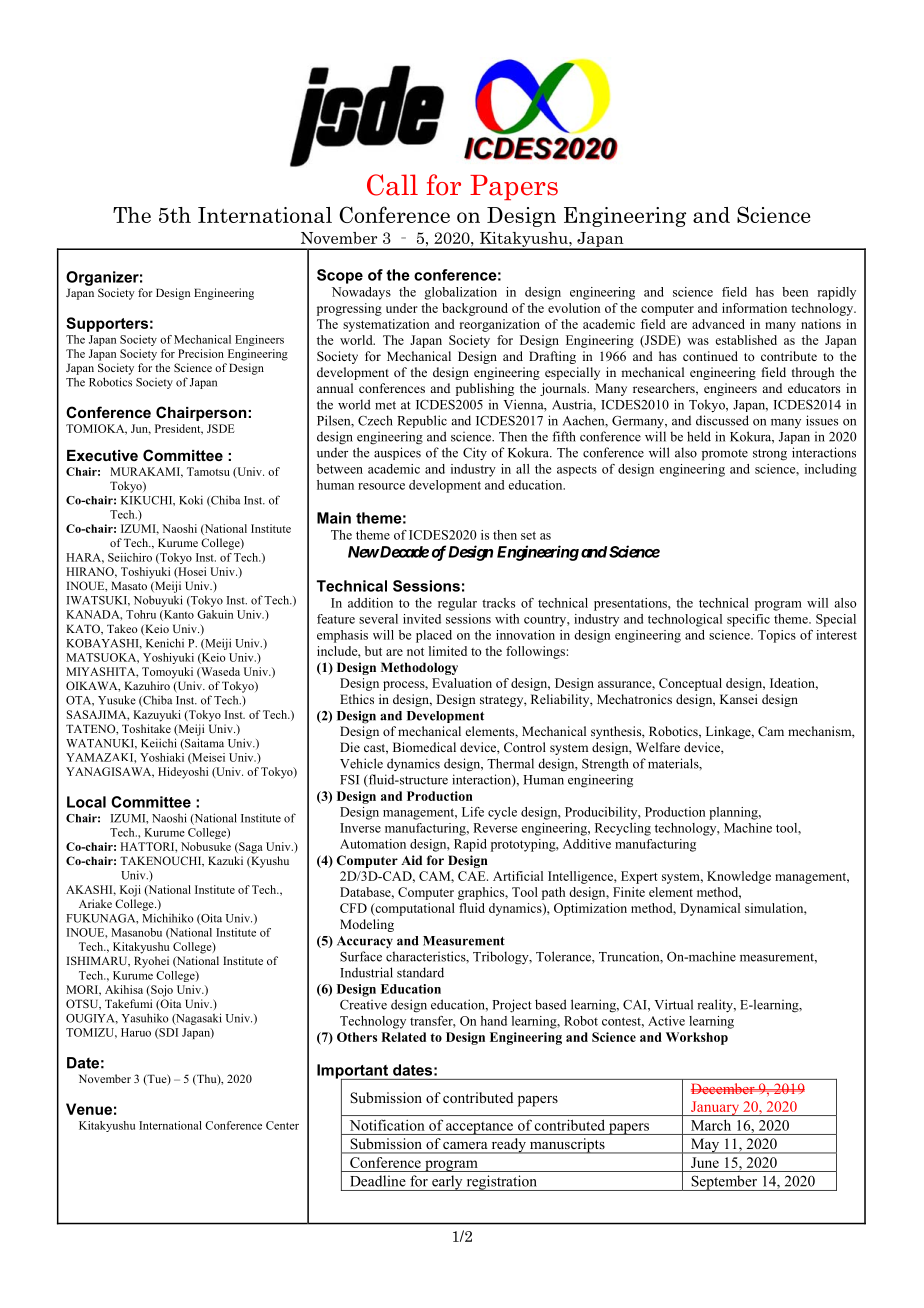  I want to click on computational, so click(414, 909).
